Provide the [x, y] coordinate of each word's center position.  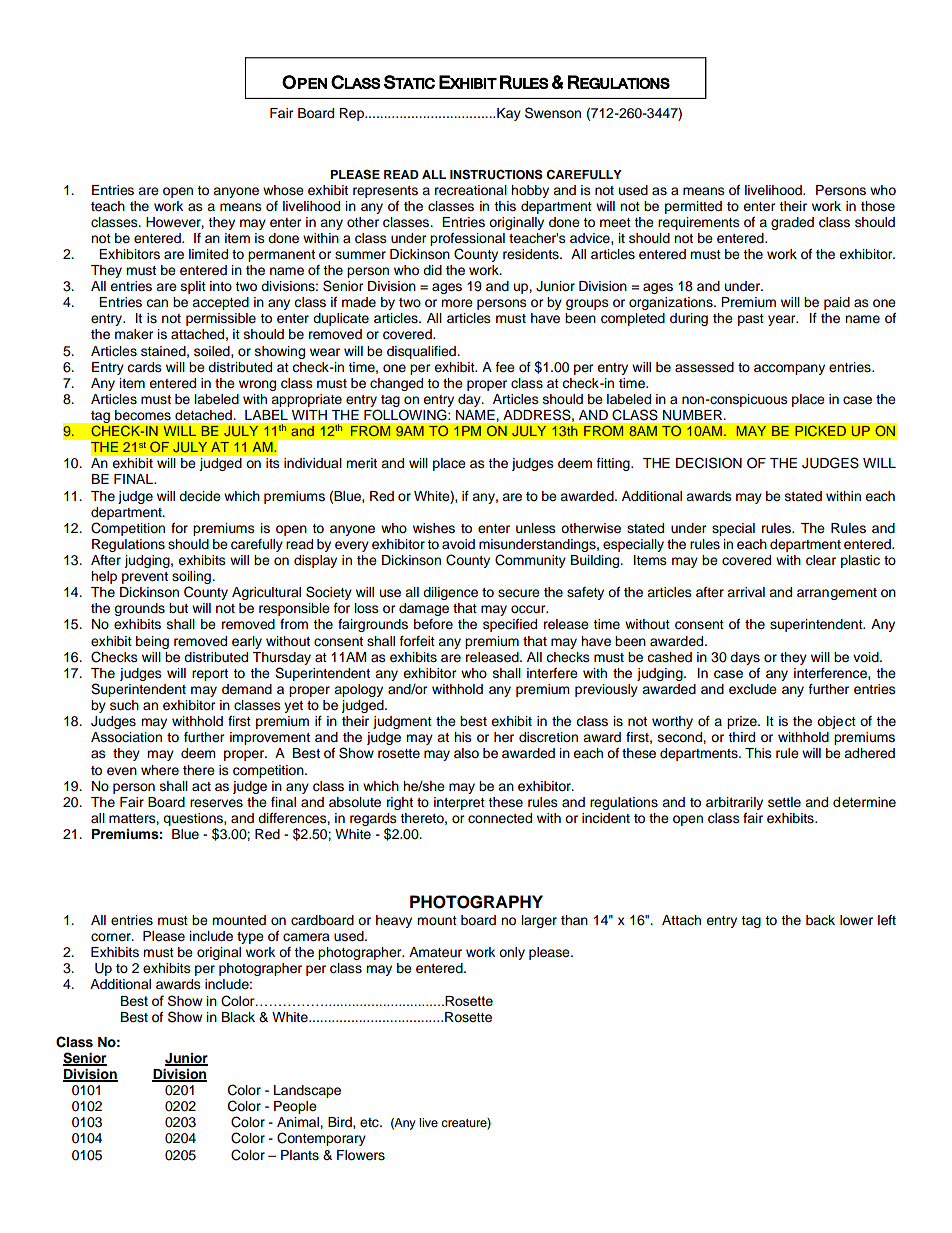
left [887, 920]
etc [370, 1123]
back [820, 920]
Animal [299, 1122]
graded [792, 223]
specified [510, 625]
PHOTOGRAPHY [476, 902]
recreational [471, 190]
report [210, 675]
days [745, 658]
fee [505, 367]
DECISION [709, 463]
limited [208, 254]
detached [203, 415]
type [250, 938]
